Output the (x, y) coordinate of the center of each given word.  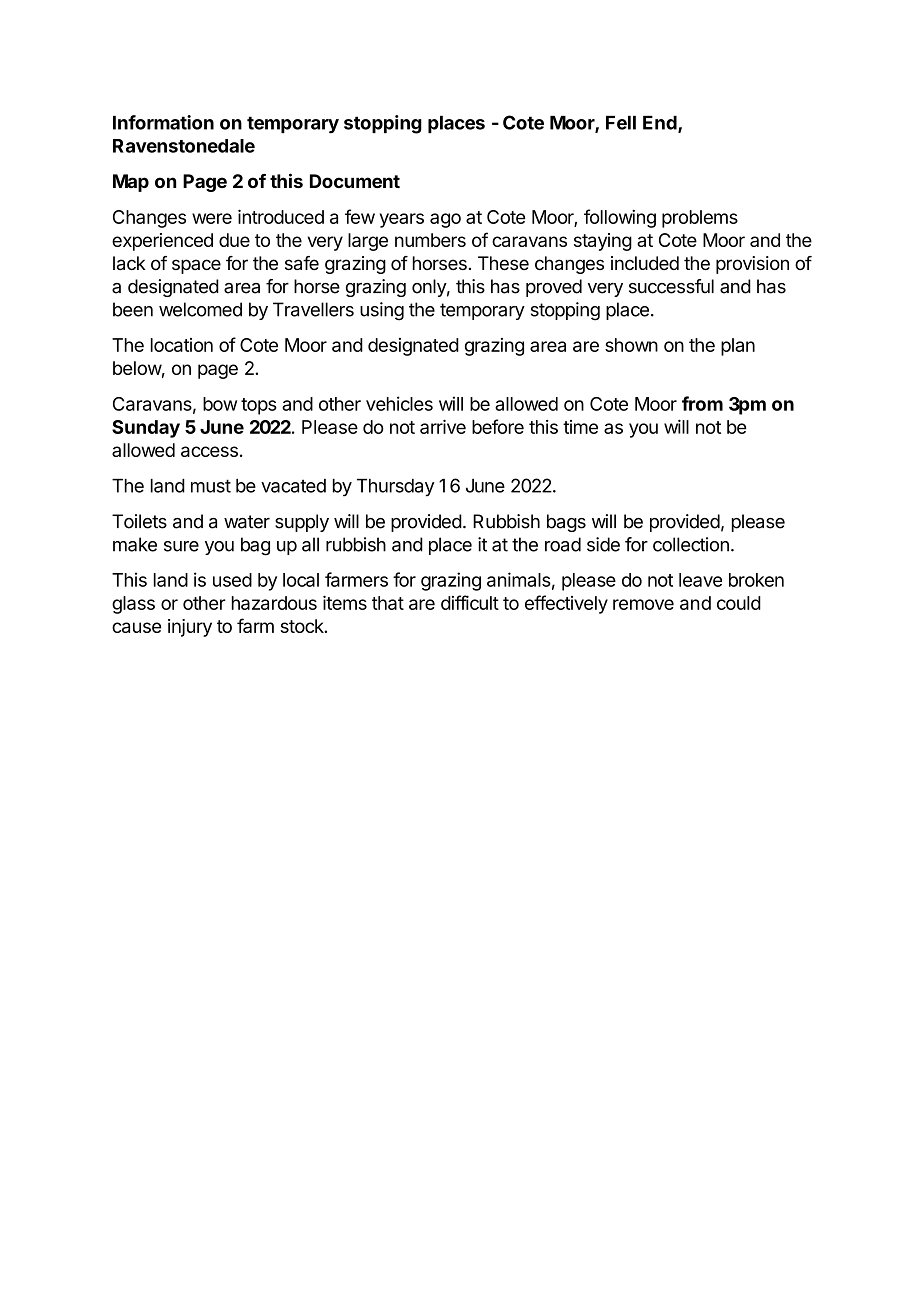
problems (700, 219)
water (247, 522)
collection (691, 544)
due (234, 240)
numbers (430, 240)
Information (163, 122)
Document (355, 181)
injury (190, 628)
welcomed (200, 309)
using (382, 311)
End (661, 124)
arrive (443, 426)
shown (631, 345)
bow (220, 404)
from (702, 403)
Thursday (395, 488)
